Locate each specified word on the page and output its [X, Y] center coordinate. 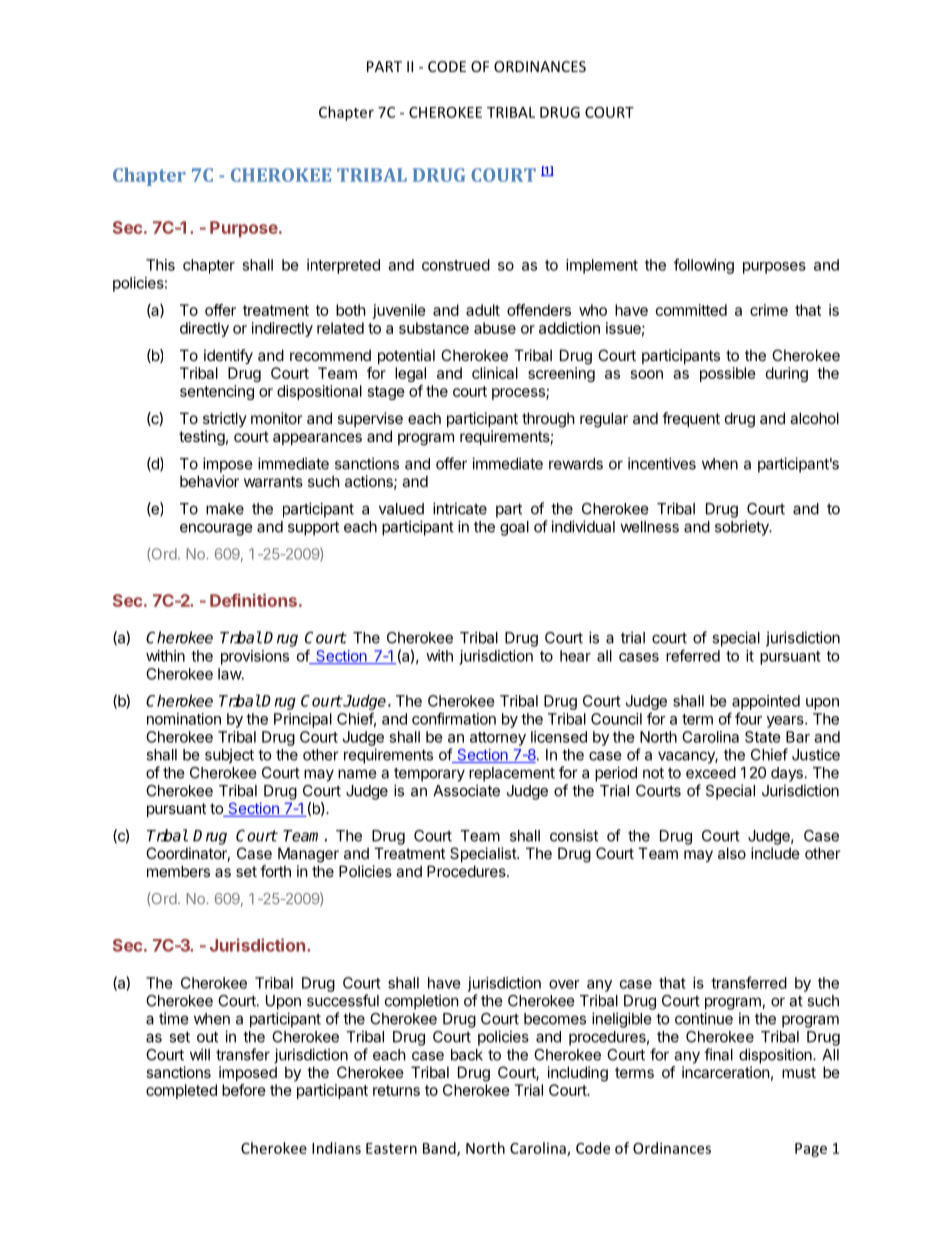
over [564, 984]
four [748, 718]
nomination [184, 719]
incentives [662, 463]
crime [769, 310]
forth [275, 871]
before [244, 1090]
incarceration [726, 1072]
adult [483, 310]
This [160, 265]
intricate [460, 508]
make [225, 509]
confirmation [454, 718]
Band [440, 1149]
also [732, 853]
